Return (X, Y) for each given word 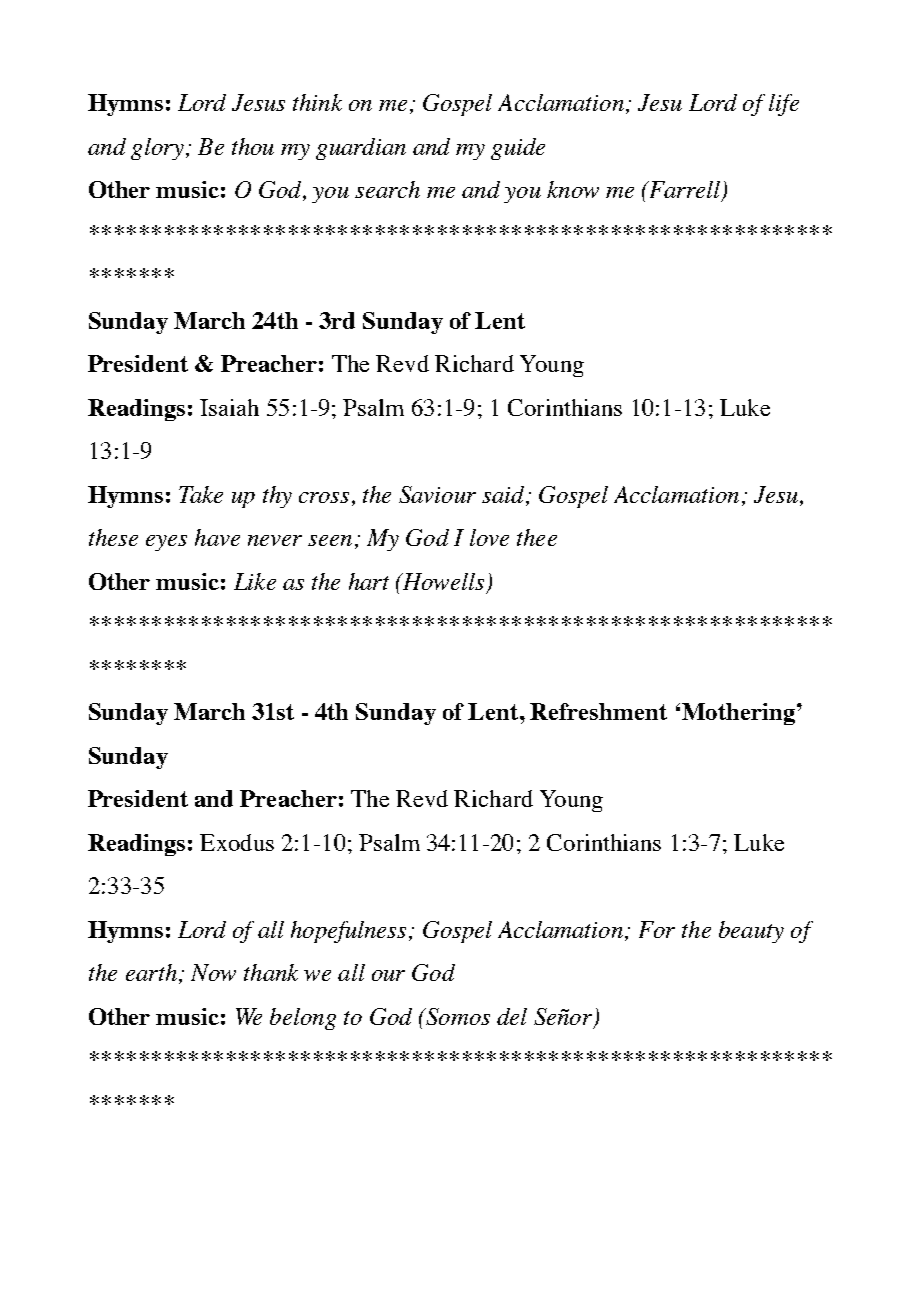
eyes (166, 543)
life (784, 105)
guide (518, 149)
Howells (442, 581)
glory (157, 149)
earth (151, 972)
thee (537, 537)
